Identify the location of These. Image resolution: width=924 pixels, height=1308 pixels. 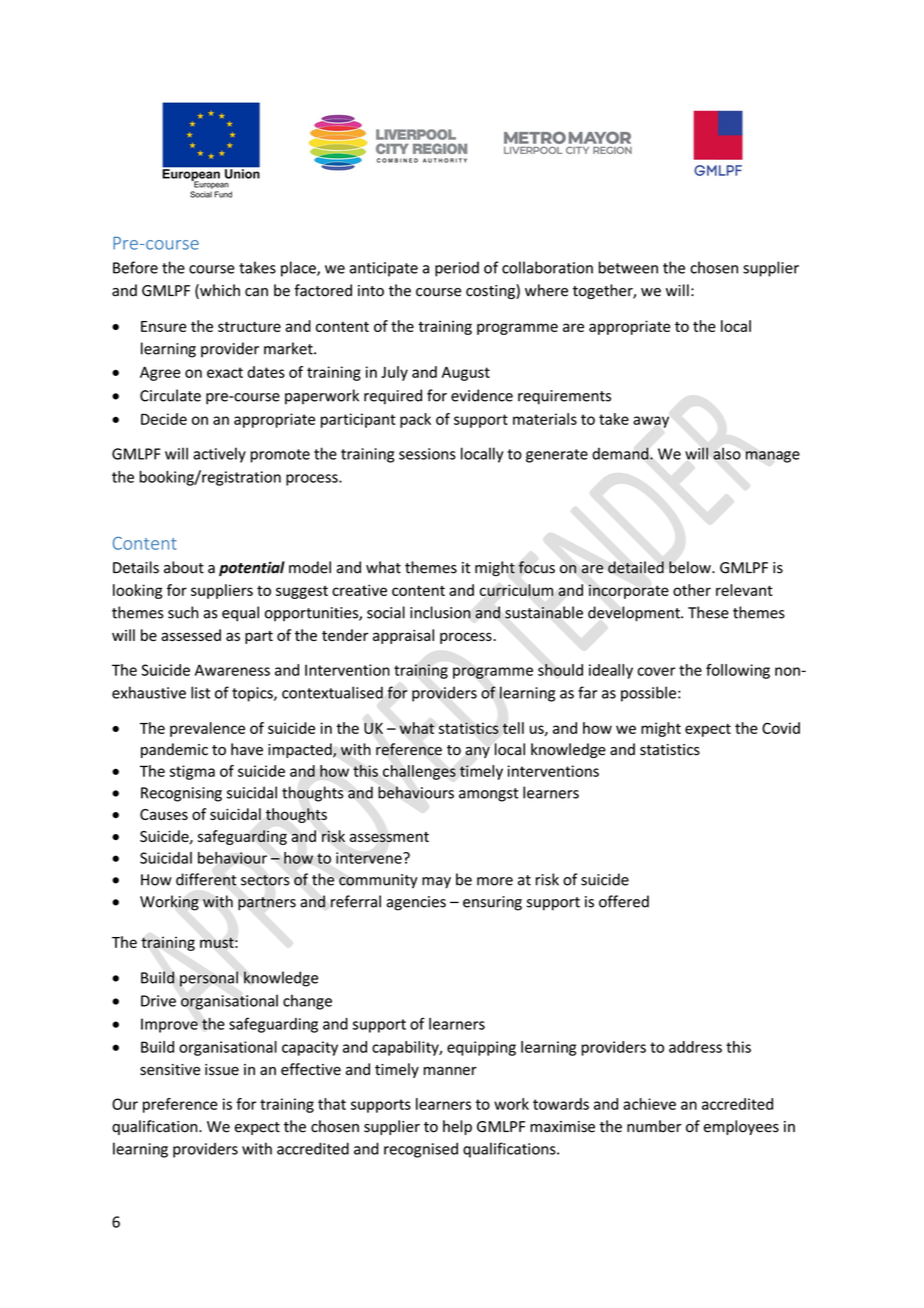
(708, 612).
